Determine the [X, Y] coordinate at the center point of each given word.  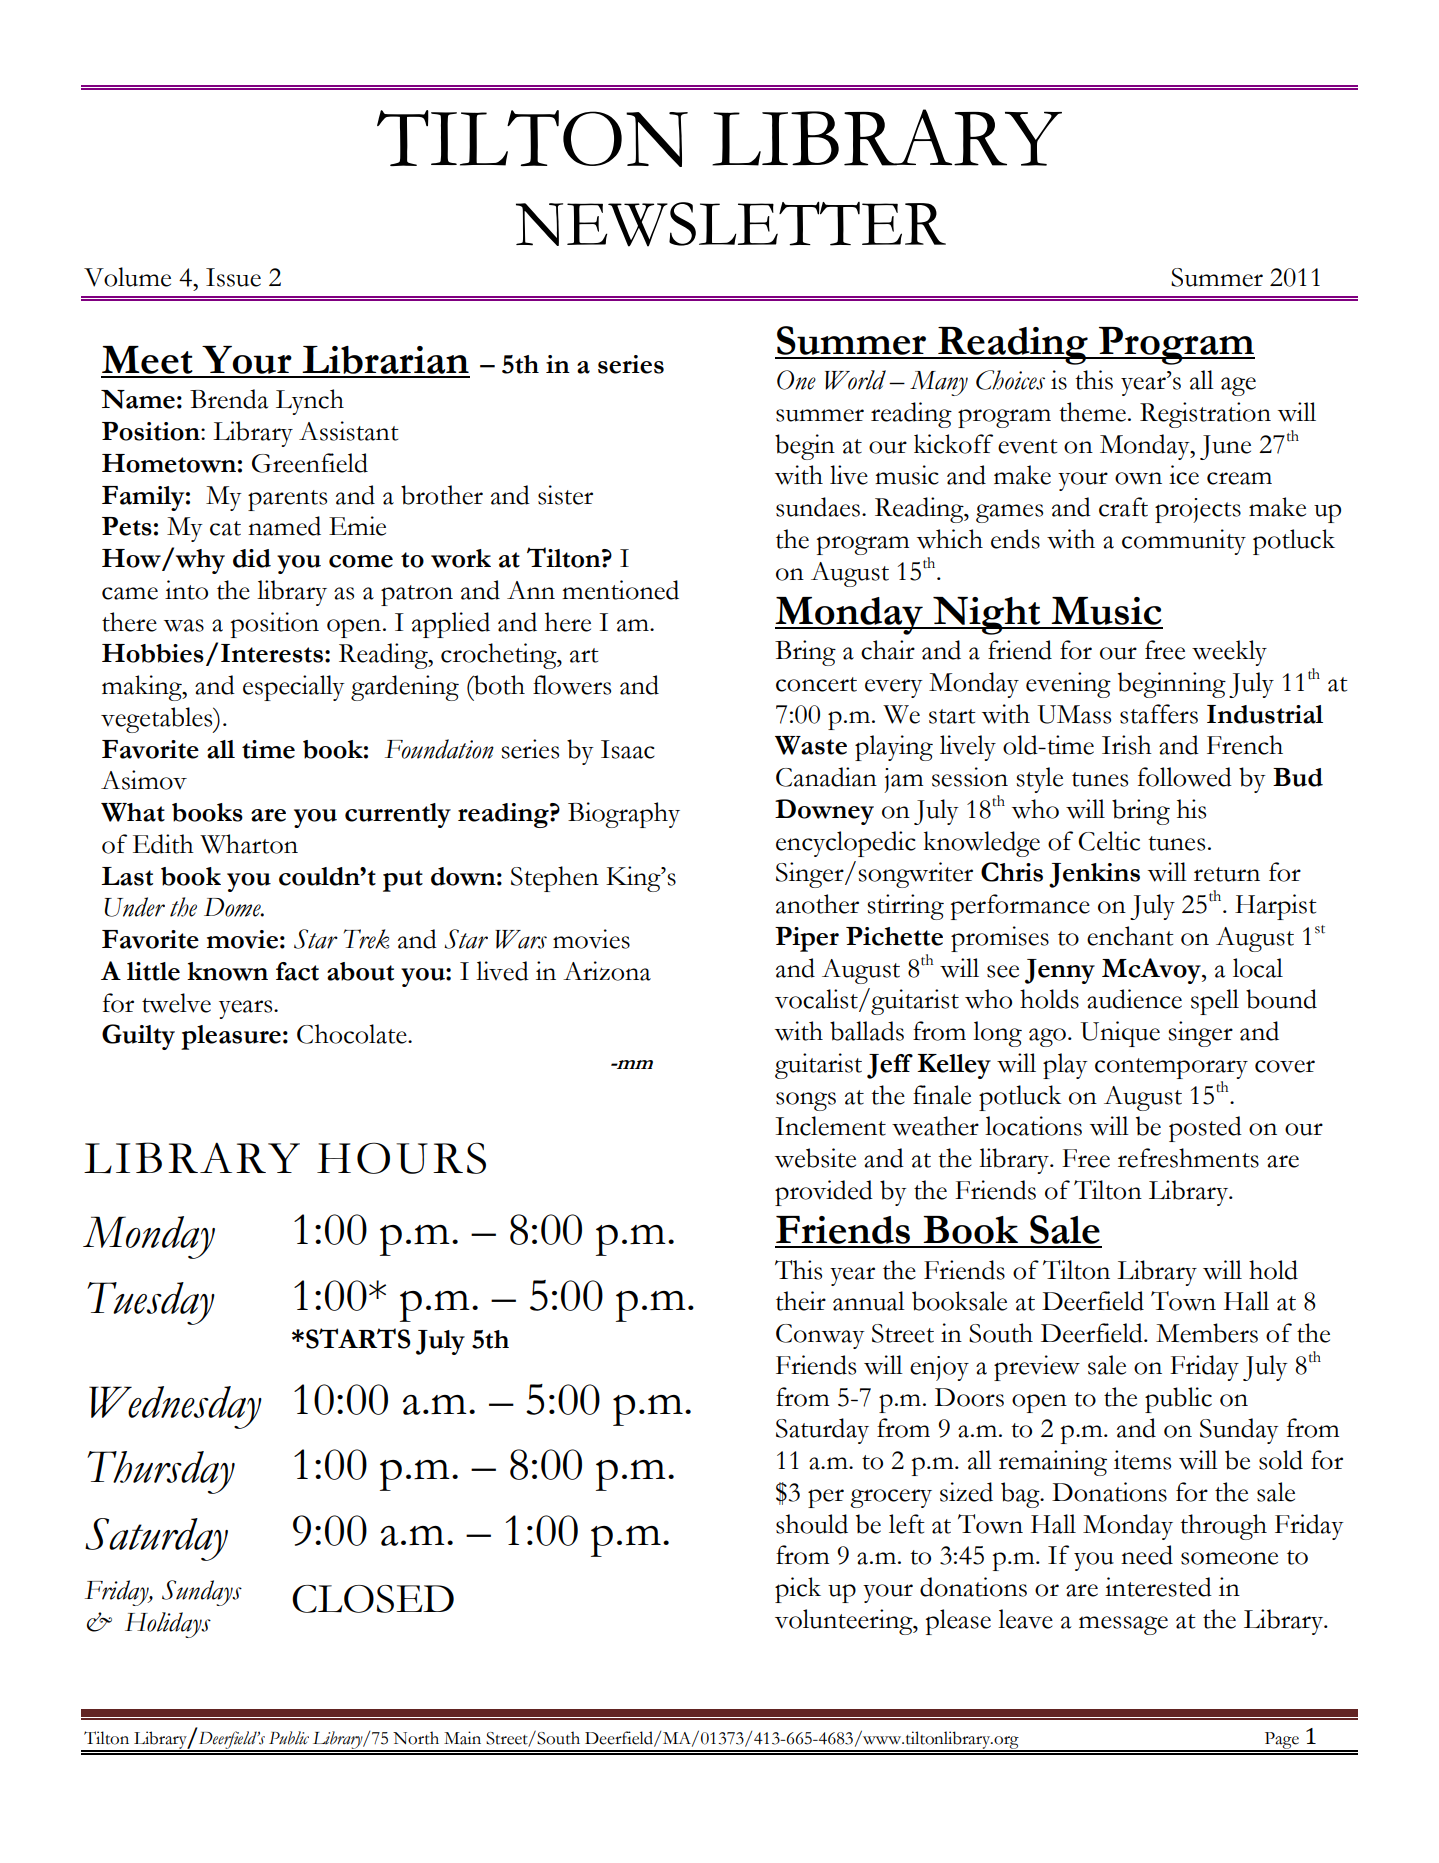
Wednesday [175, 1407]
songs [806, 1101]
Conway [820, 1336]
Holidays [168, 1625]
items [1142, 1460]
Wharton [249, 844]
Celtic [1109, 841]
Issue [233, 277]
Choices [1010, 380]
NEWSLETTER [731, 224]
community [1184, 542]
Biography [624, 815]
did [252, 558]
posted [1205, 1129]
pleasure [231, 1037]
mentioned [620, 590]
